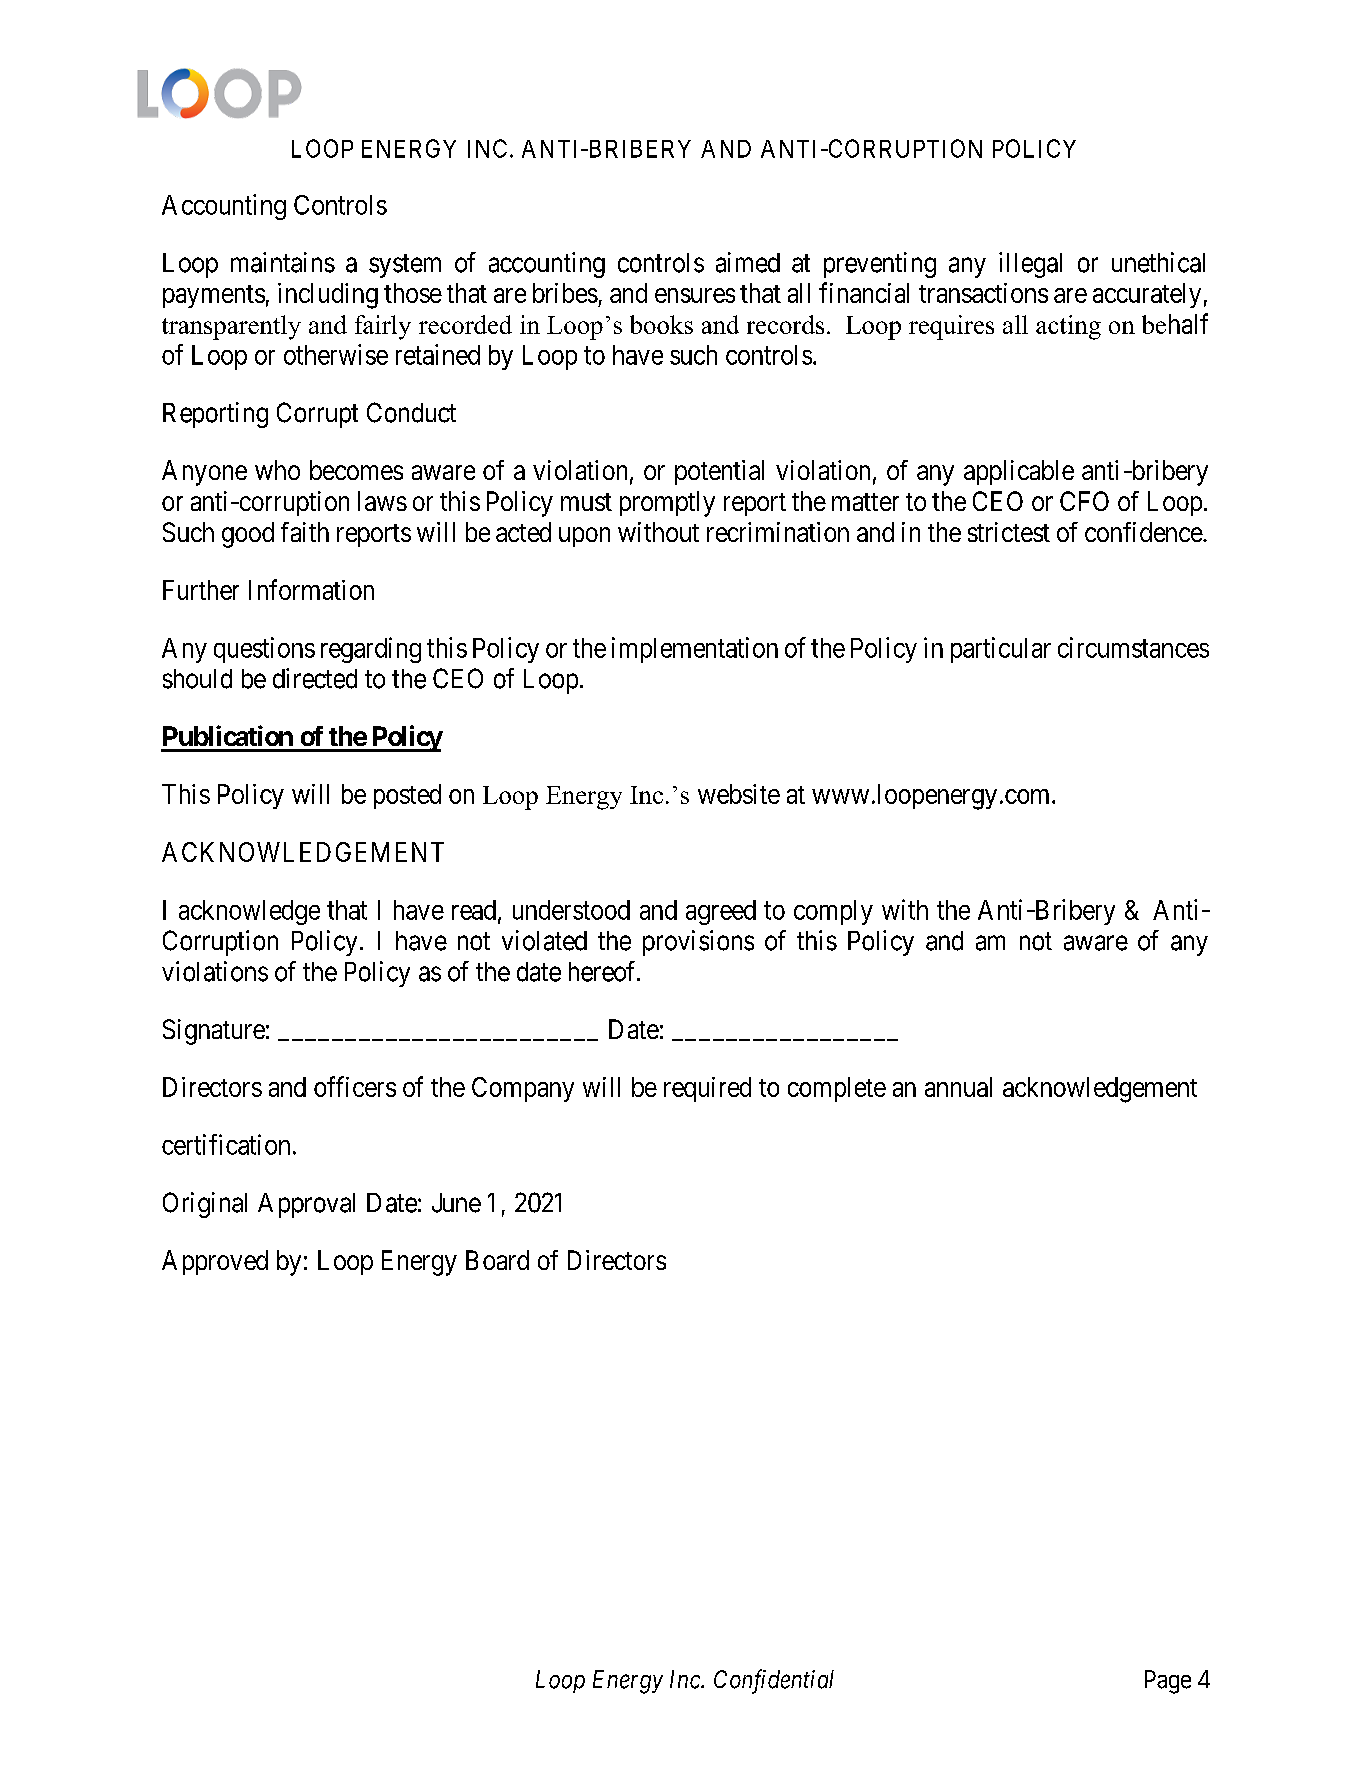  Describe the element at coordinates (214, 1032) in the page. I see `Signature` at that location.
